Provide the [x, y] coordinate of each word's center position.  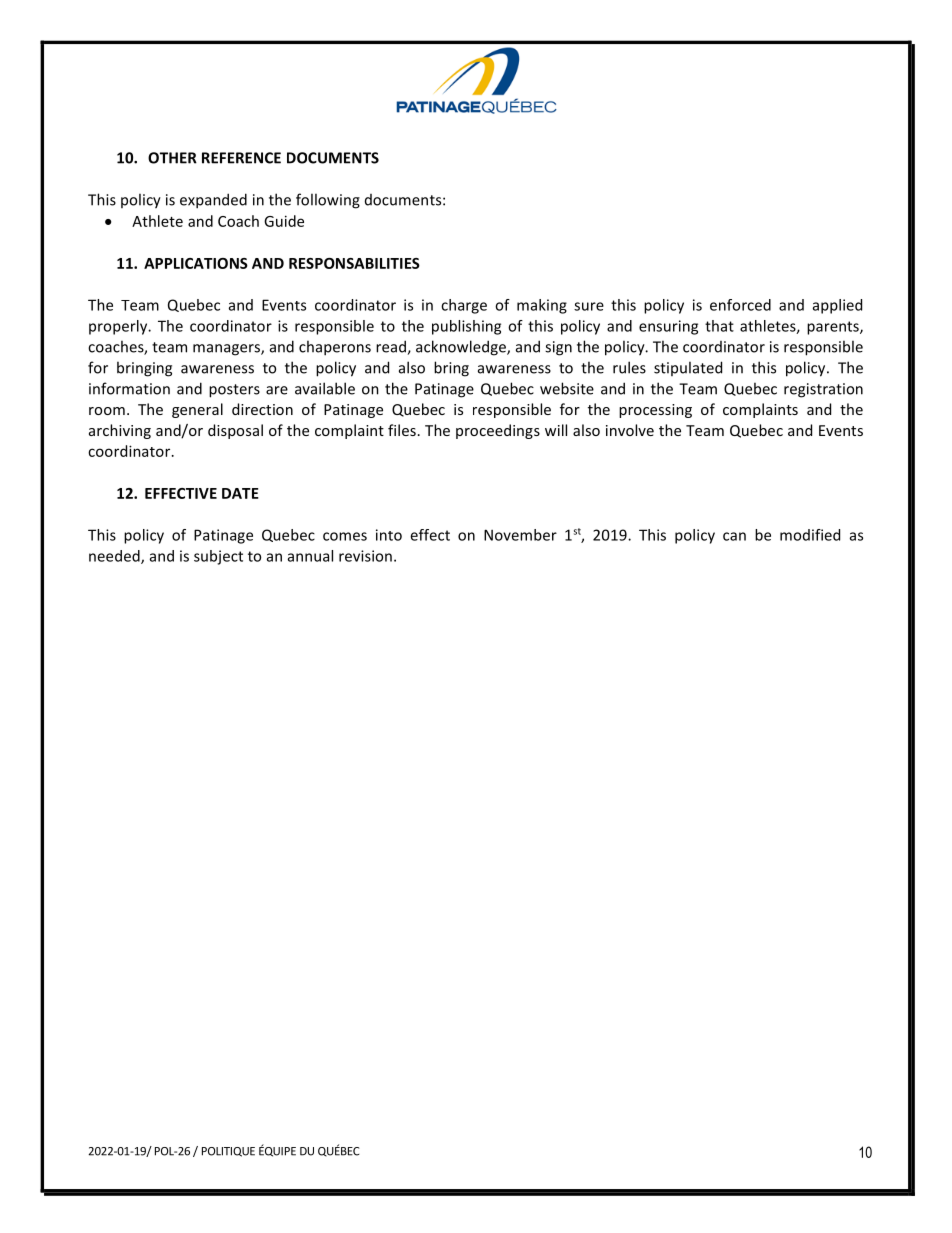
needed [115, 557]
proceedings [498, 431]
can [734, 536]
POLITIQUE [228, 1152]
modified [810, 535]
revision [365, 556]
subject [218, 557]
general [197, 410]
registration [823, 390]
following [328, 201]
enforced [740, 305]
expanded [213, 201]
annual [310, 556]
